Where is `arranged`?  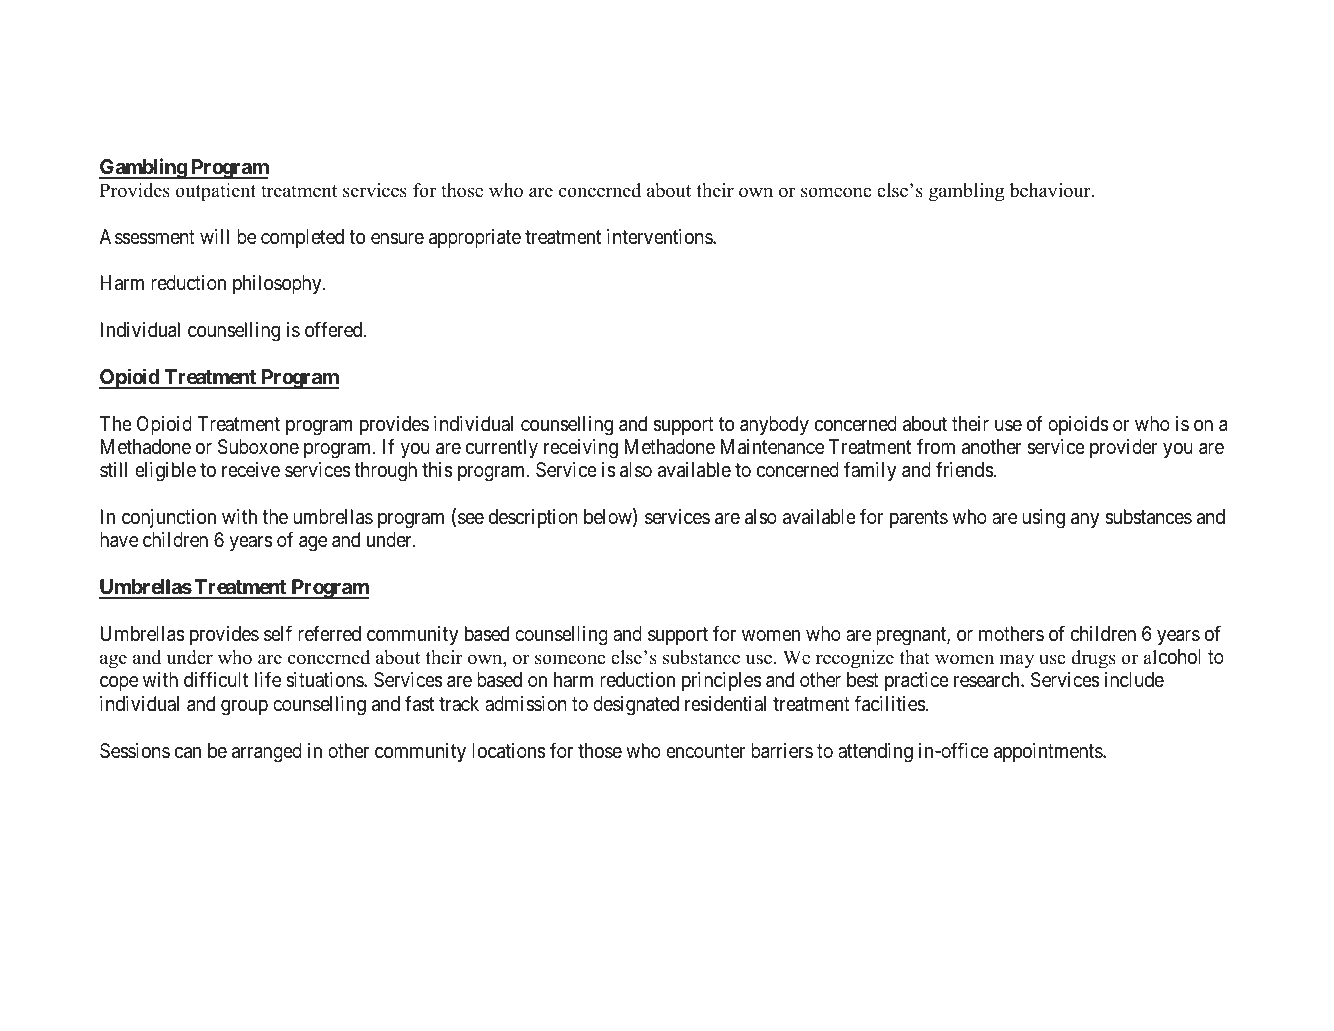 arranged is located at coordinates (267, 753).
